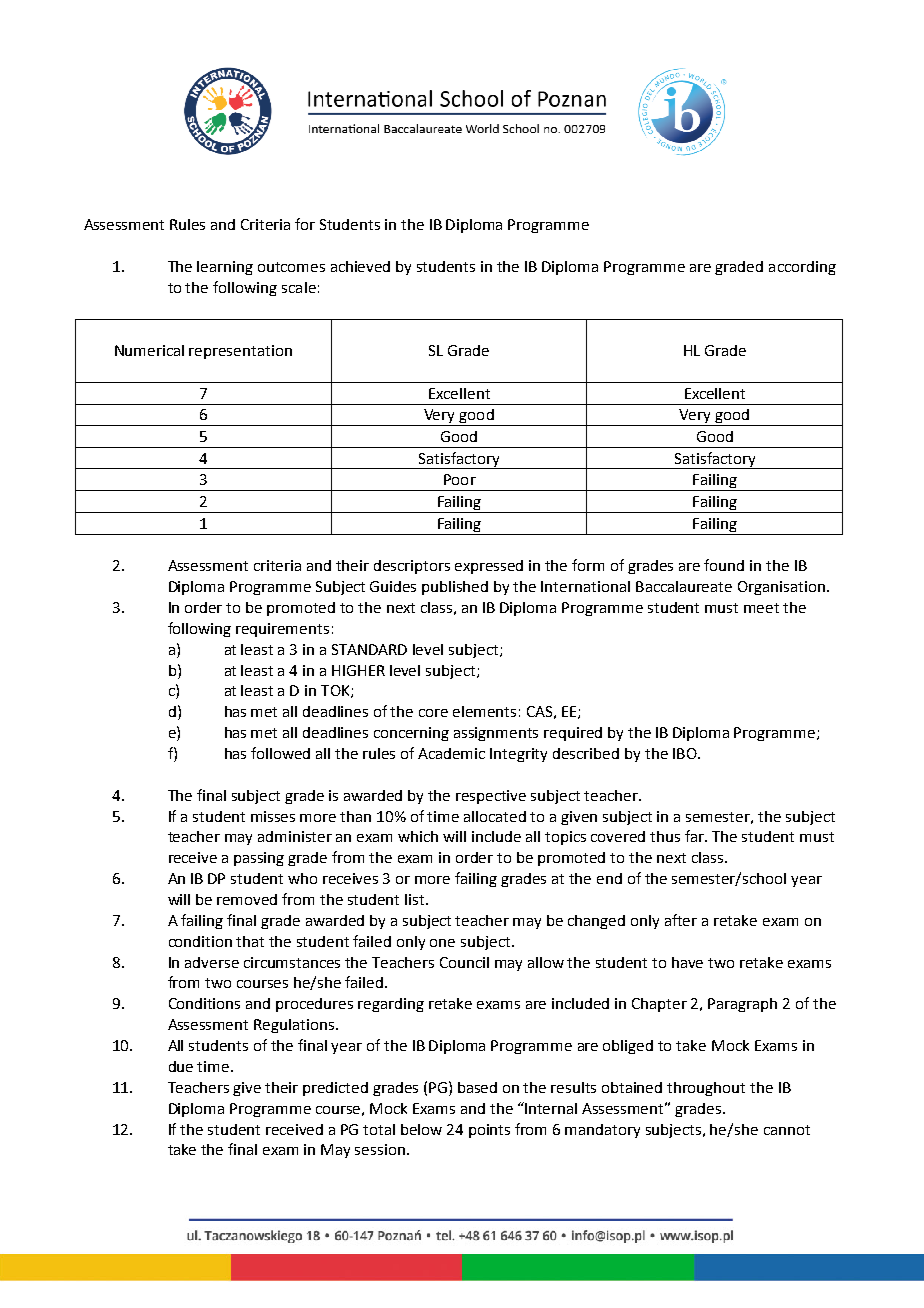 This screenshot has width=924, height=1308. What do you see at coordinates (259, 859) in the screenshot?
I see `passing` at bounding box center [259, 859].
